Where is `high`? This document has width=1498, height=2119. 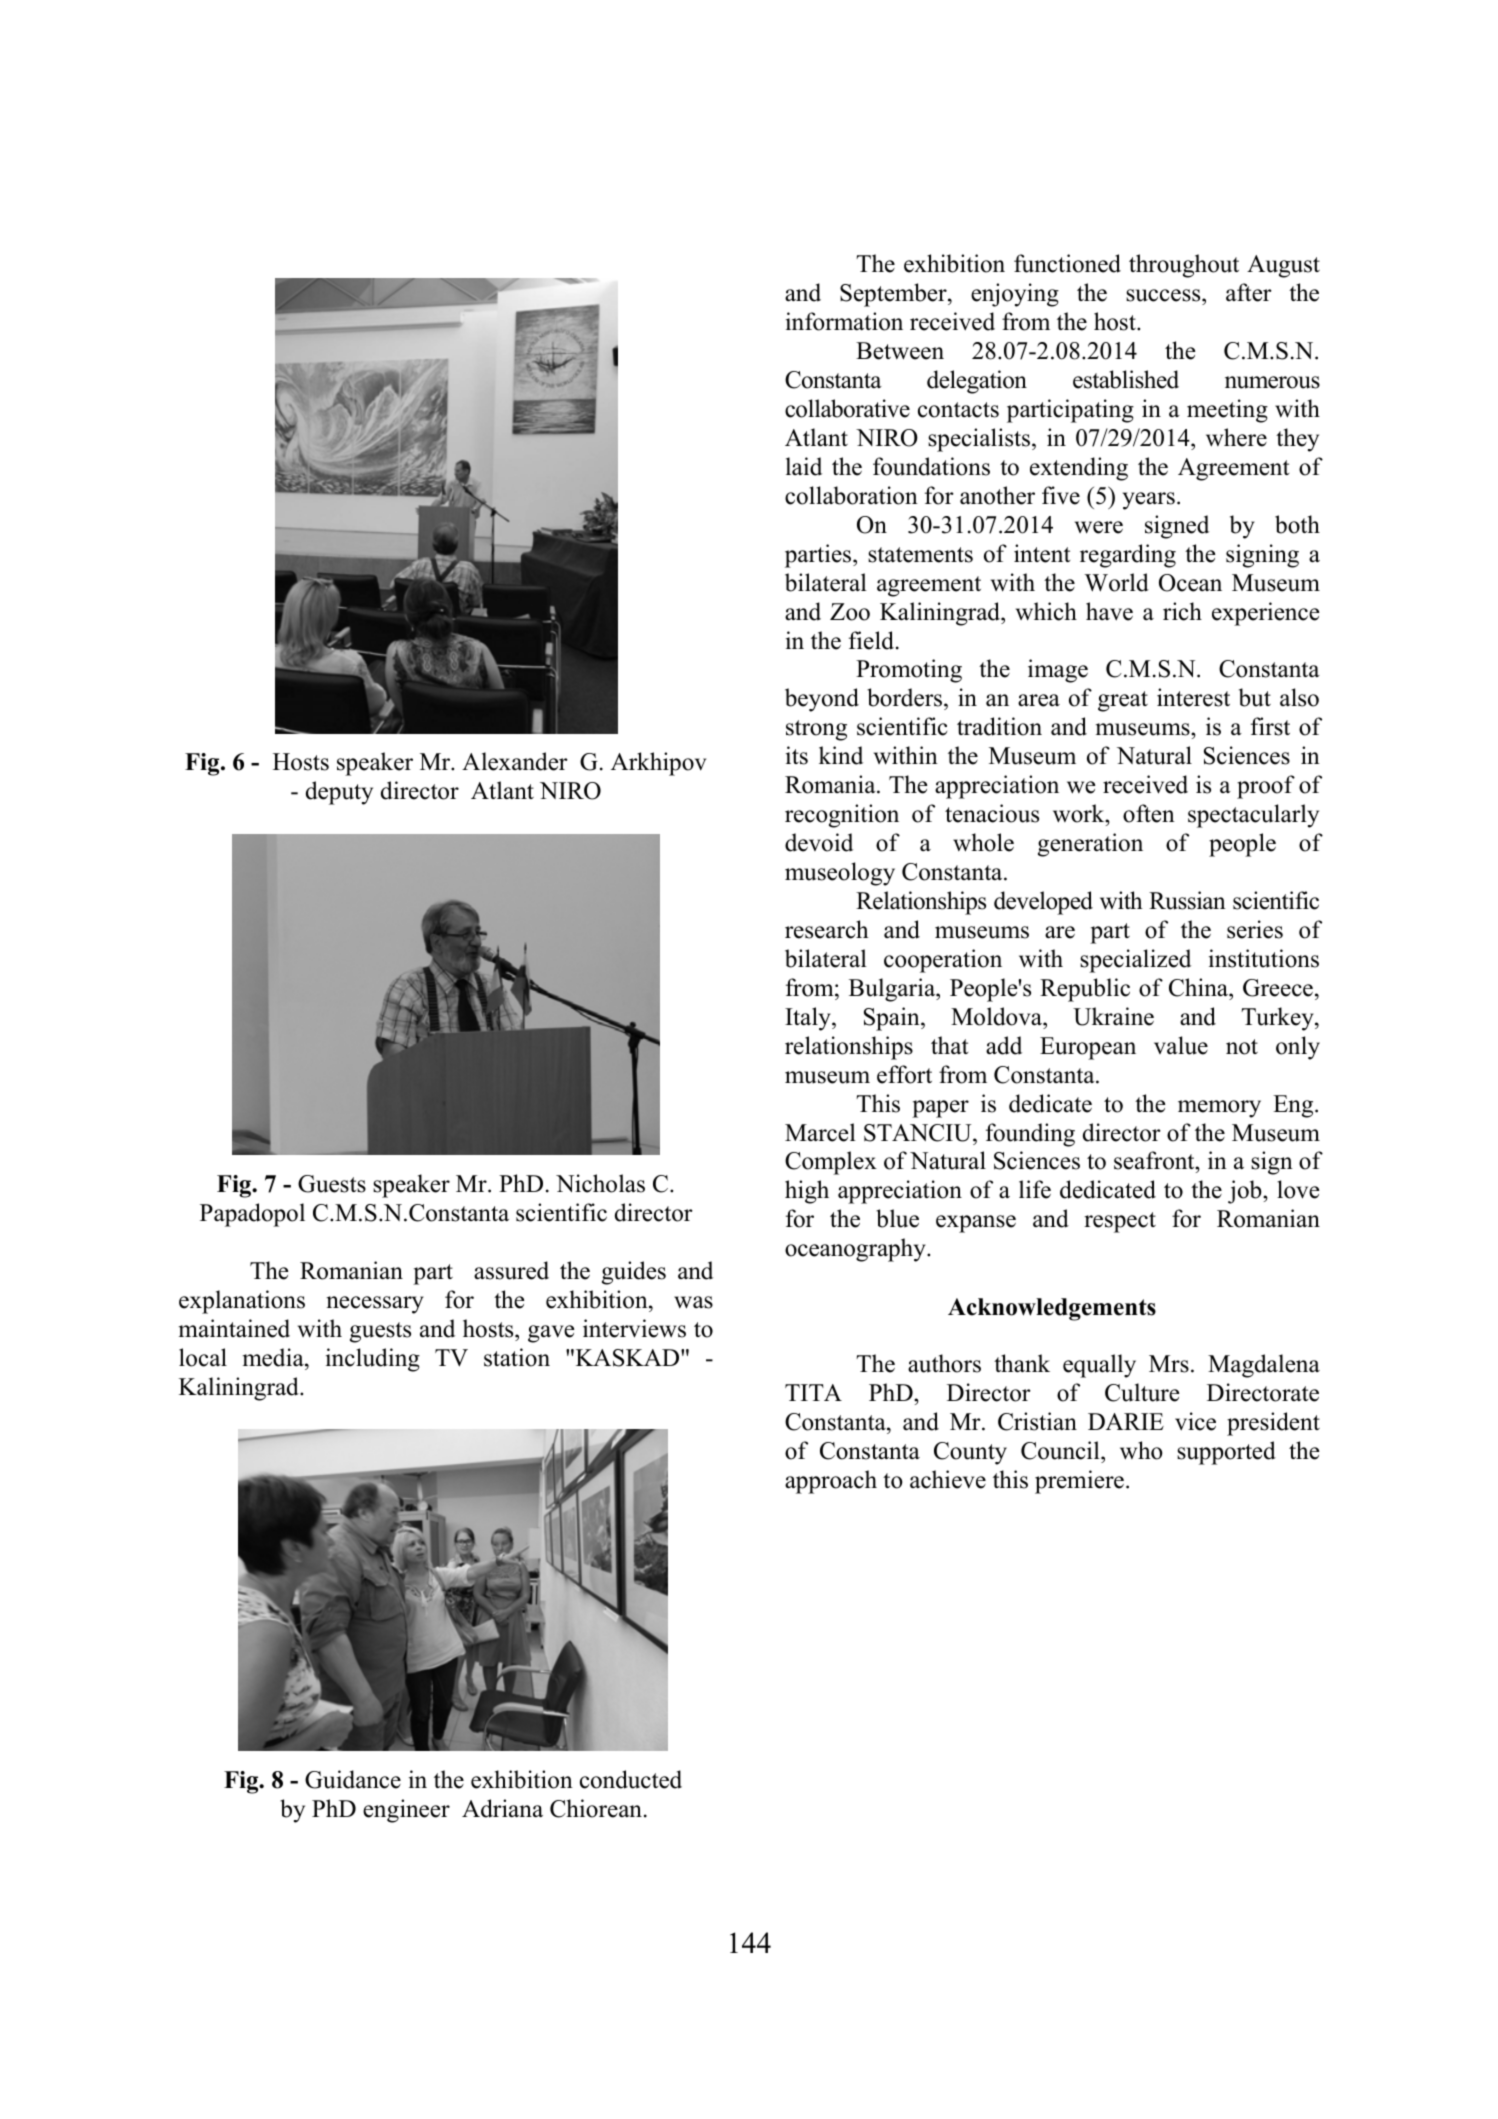
high is located at coordinates (807, 1192).
